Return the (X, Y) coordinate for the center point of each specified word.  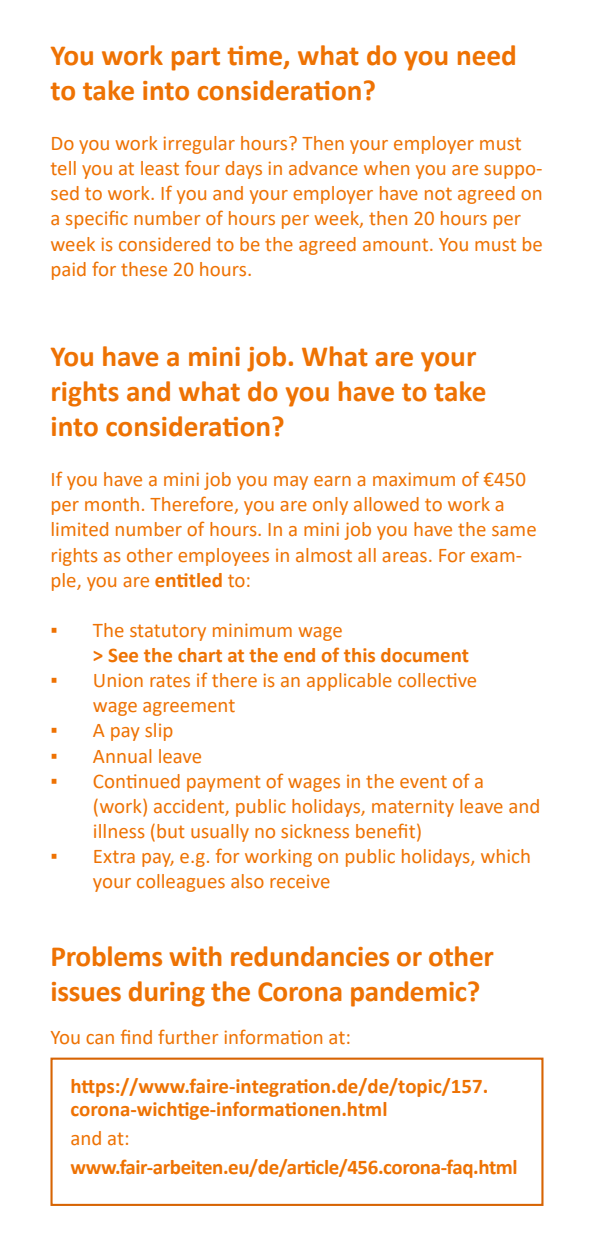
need (486, 55)
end (299, 655)
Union (118, 680)
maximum (414, 479)
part (196, 59)
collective (437, 680)
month (112, 504)
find (136, 1036)
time (256, 57)
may (291, 483)
